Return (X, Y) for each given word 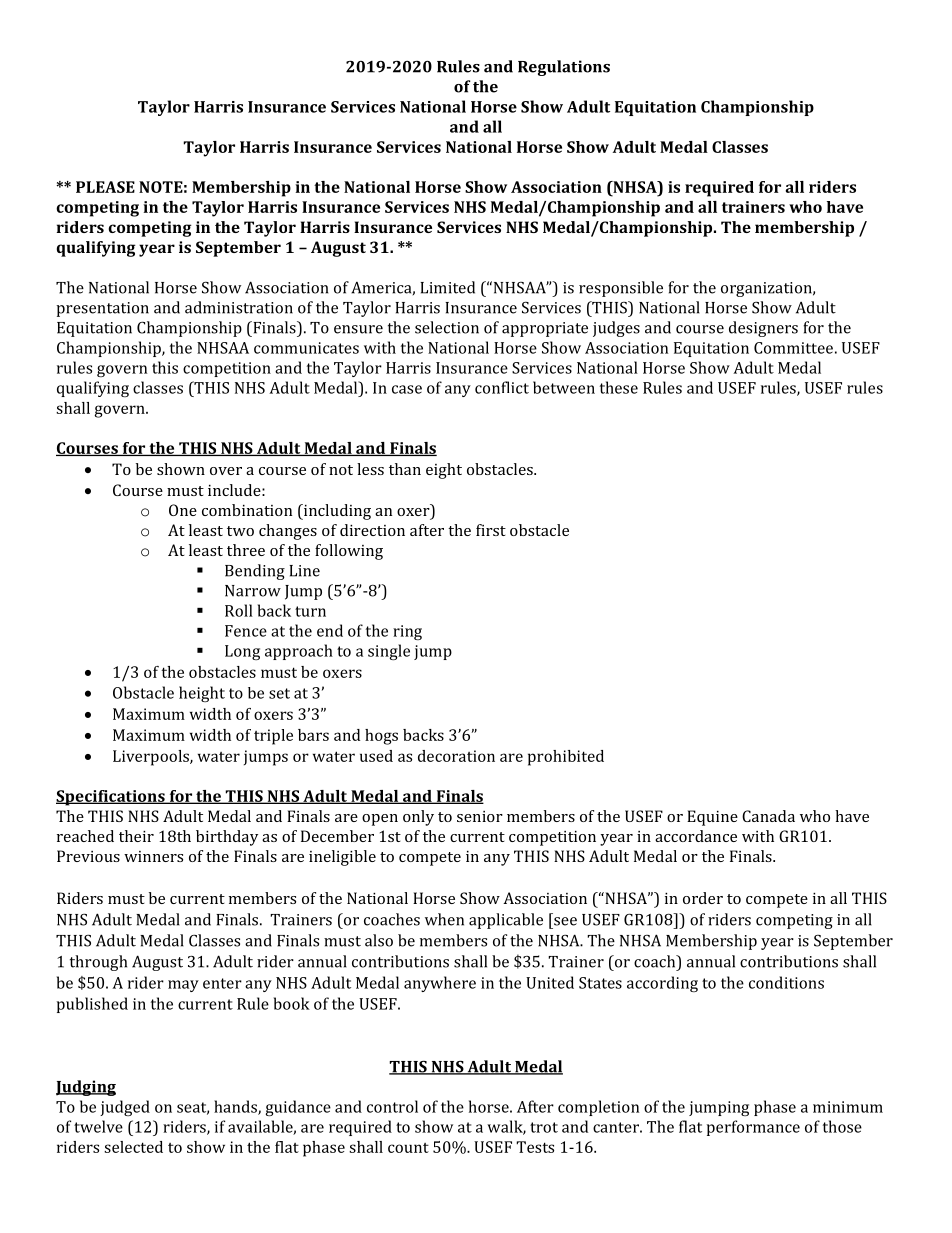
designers (763, 329)
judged (125, 1108)
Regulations (564, 68)
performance (753, 1128)
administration (239, 307)
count (408, 1148)
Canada (768, 816)
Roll (239, 610)
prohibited (566, 758)
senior (480, 816)
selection (447, 327)
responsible (621, 289)
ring (407, 632)
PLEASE (105, 187)
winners (153, 856)
